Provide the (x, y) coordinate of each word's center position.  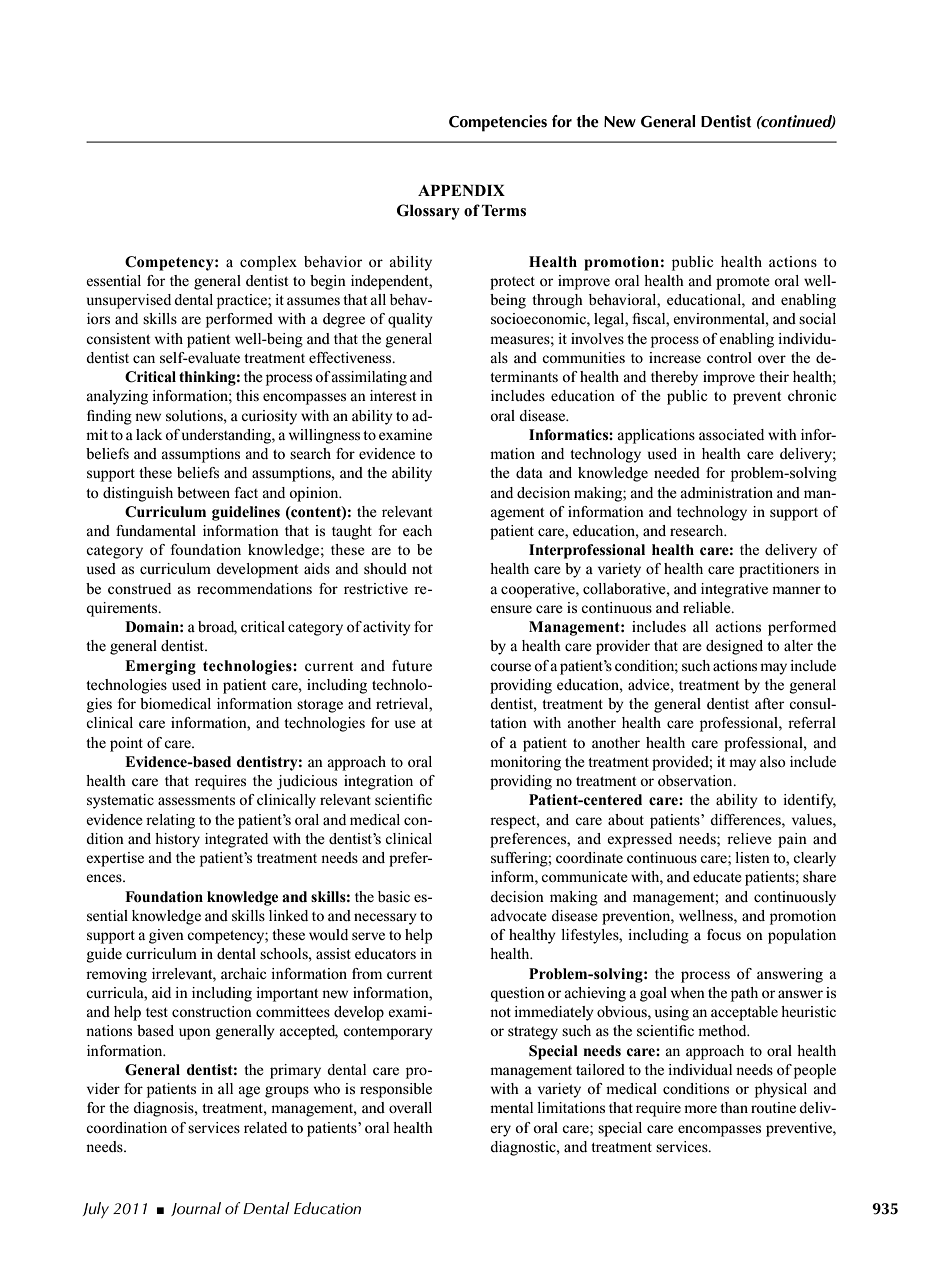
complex (268, 263)
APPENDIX (461, 190)
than (734, 1107)
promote (743, 283)
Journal (196, 1209)
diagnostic (524, 1148)
